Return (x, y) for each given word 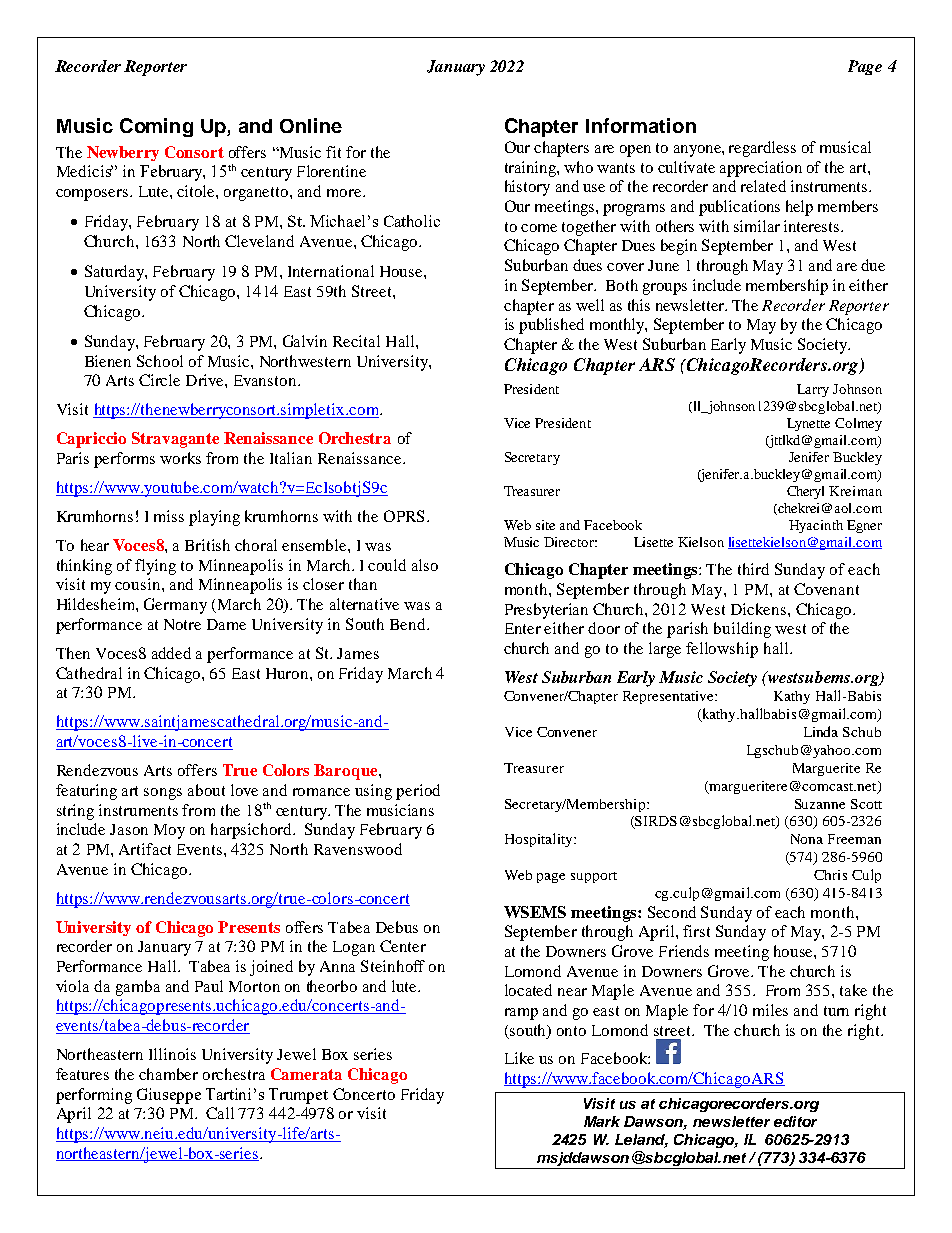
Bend (409, 624)
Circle (159, 380)
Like (519, 1058)
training (531, 169)
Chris (830, 875)
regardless (762, 149)
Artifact (145, 849)
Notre (182, 624)
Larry (813, 390)
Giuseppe (169, 1096)
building (742, 630)
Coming (156, 127)
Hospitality (540, 840)
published (551, 326)
